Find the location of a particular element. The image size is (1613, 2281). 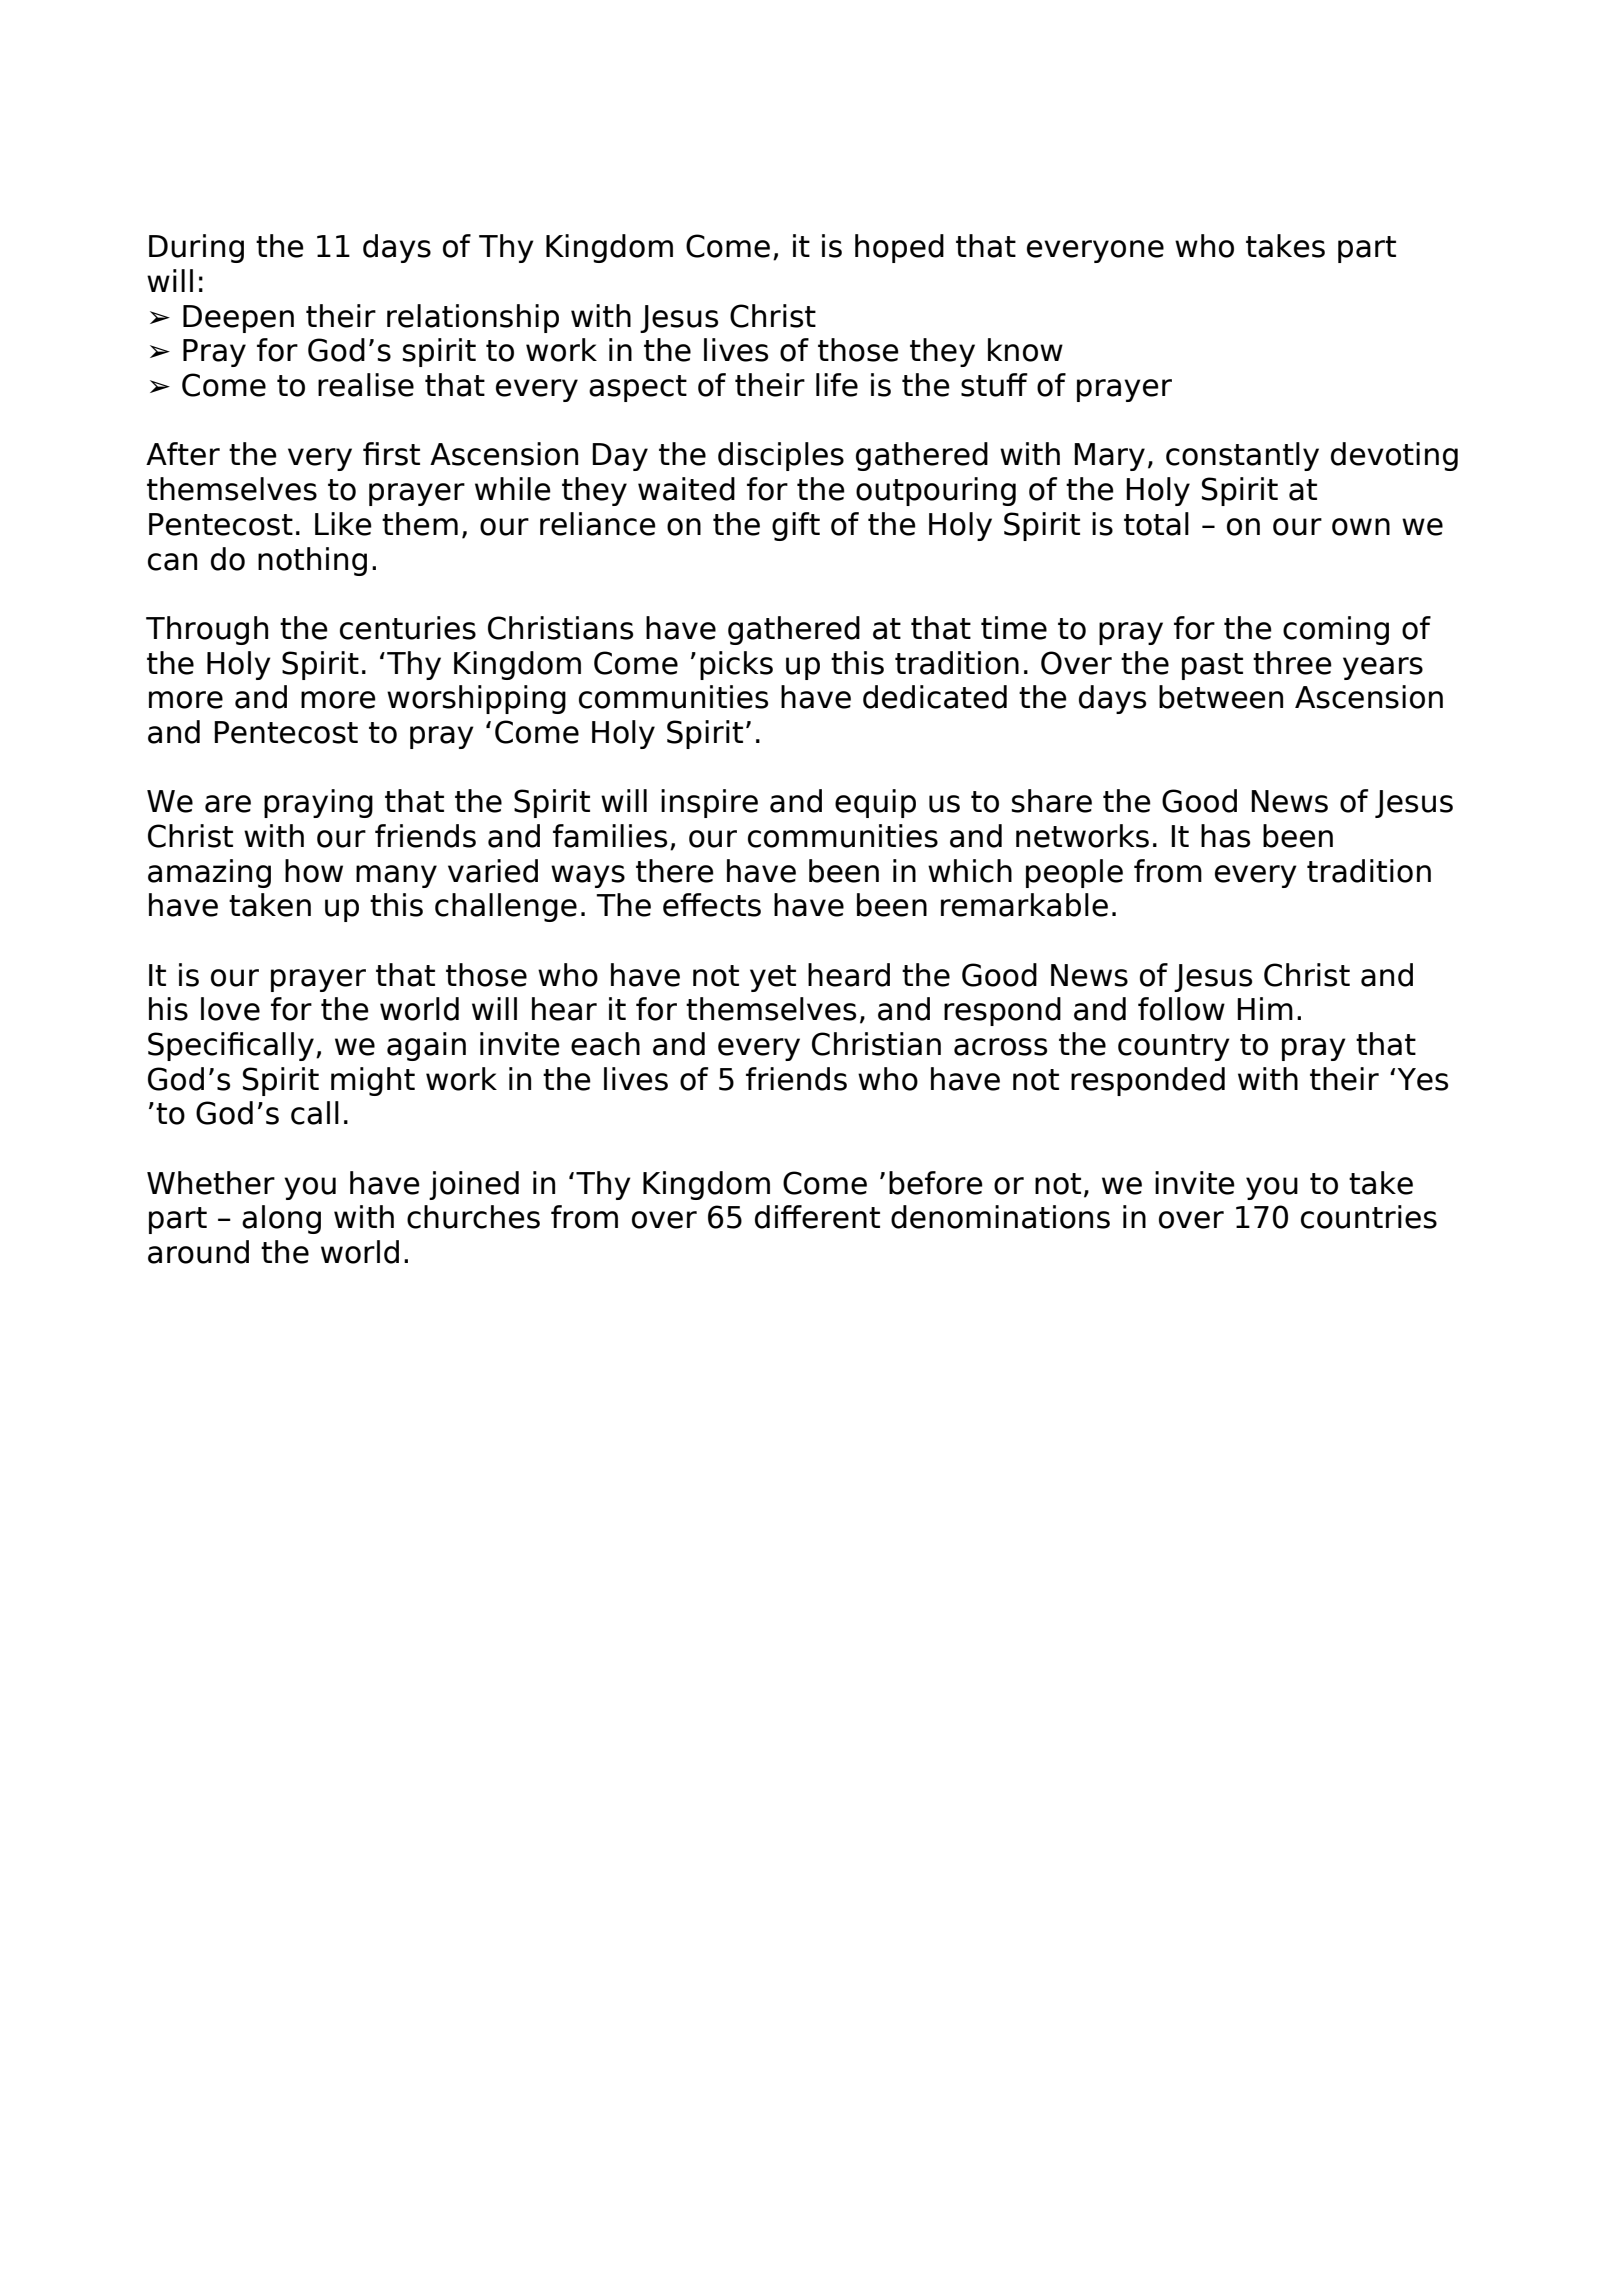

between is located at coordinates (1221, 697).
